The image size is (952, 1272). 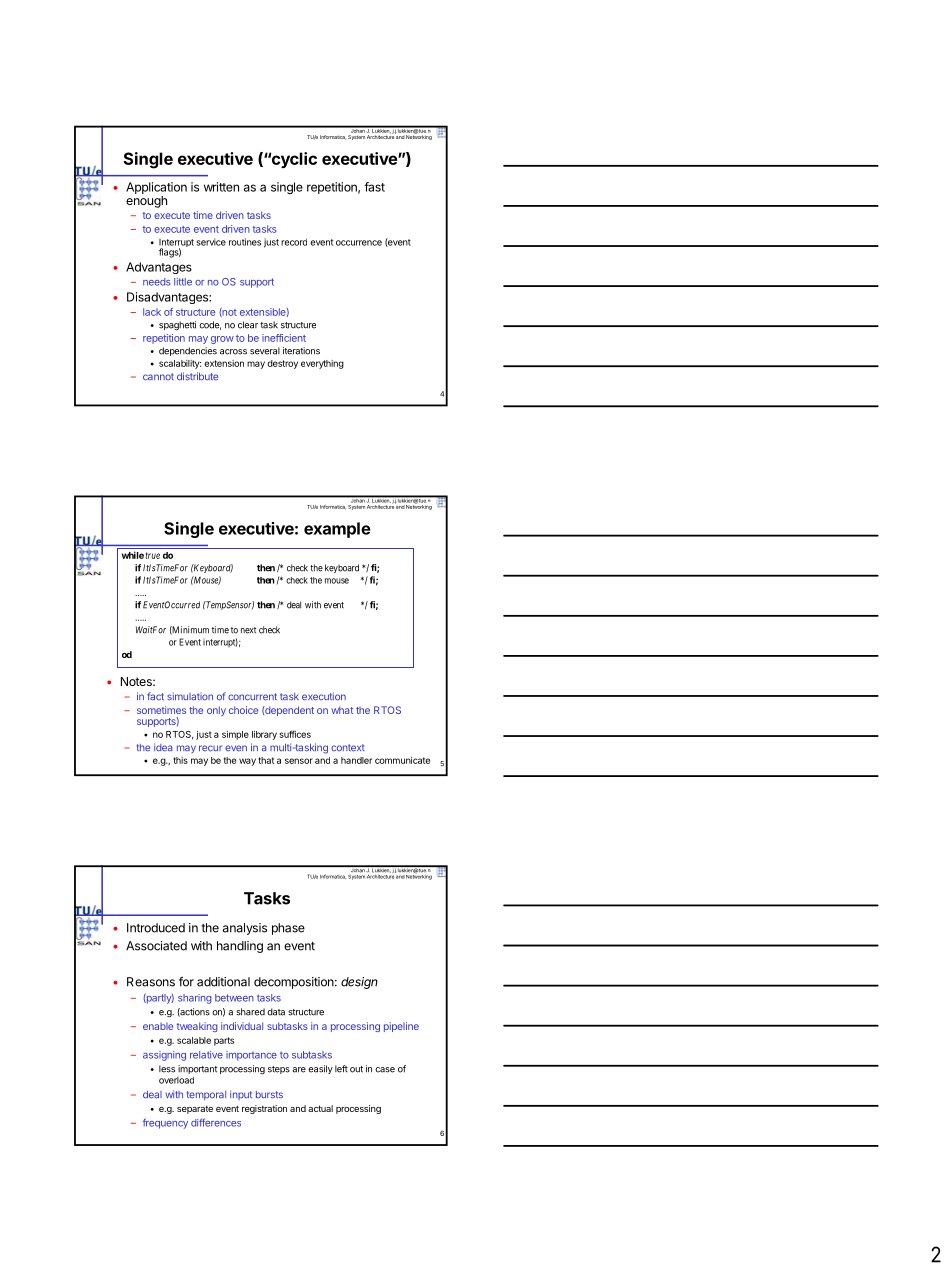 I want to click on example, so click(x=337, y=530).
